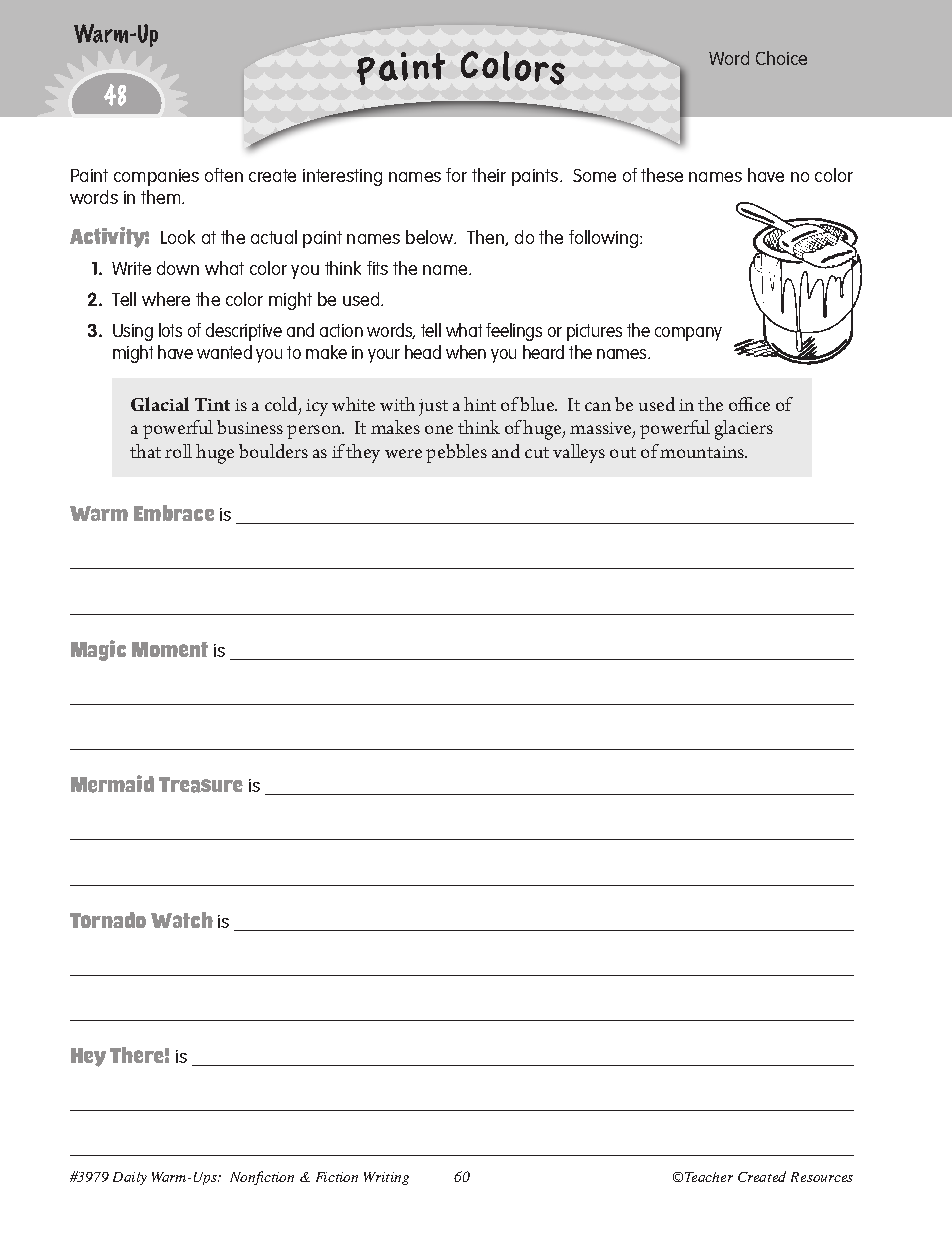 The image size is (952, 1233). Describe the element at coordinates (403, 453) in the screenshot. I see `were` at that location.
